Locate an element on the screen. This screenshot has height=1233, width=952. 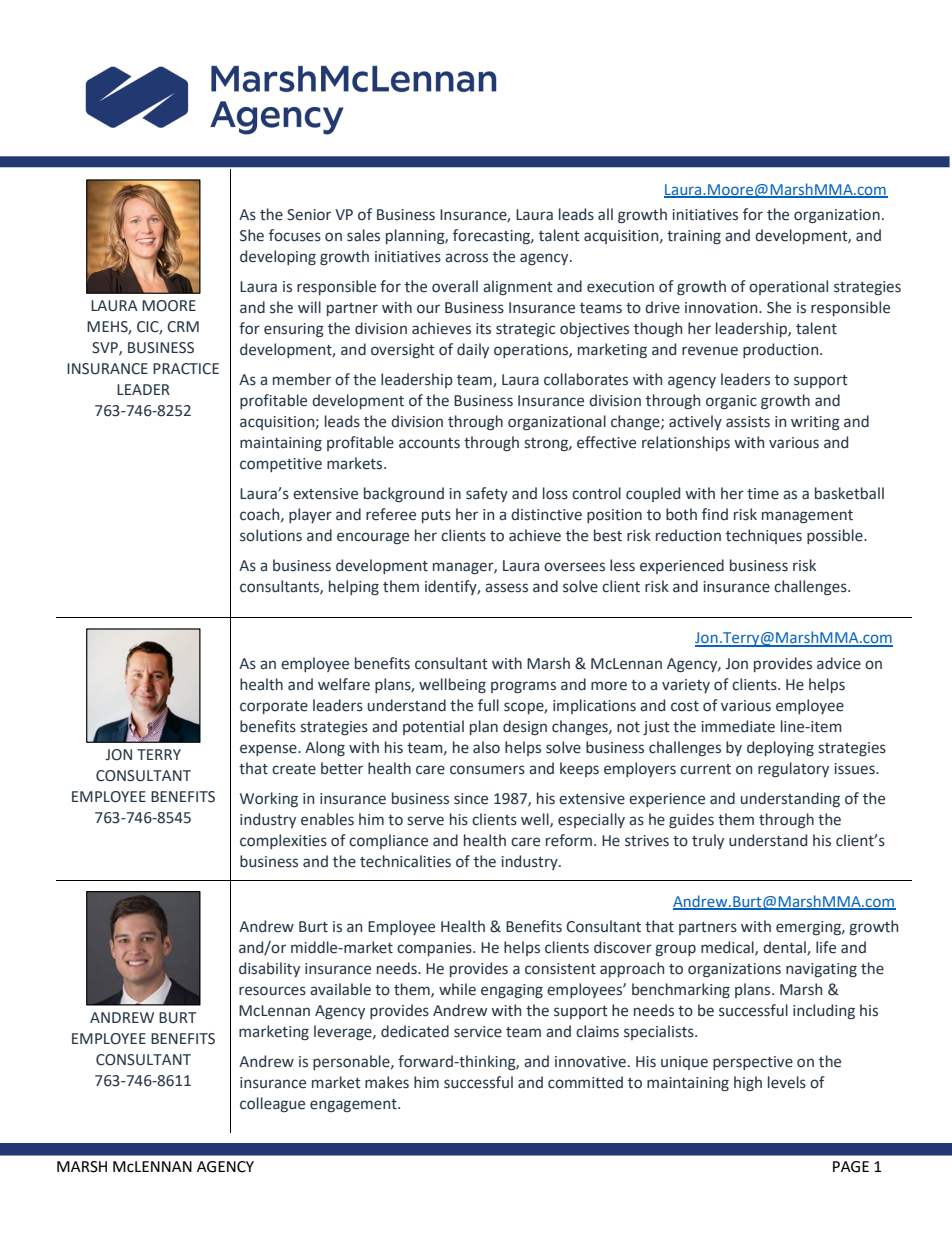
across is located at coordinates (466, 258).
